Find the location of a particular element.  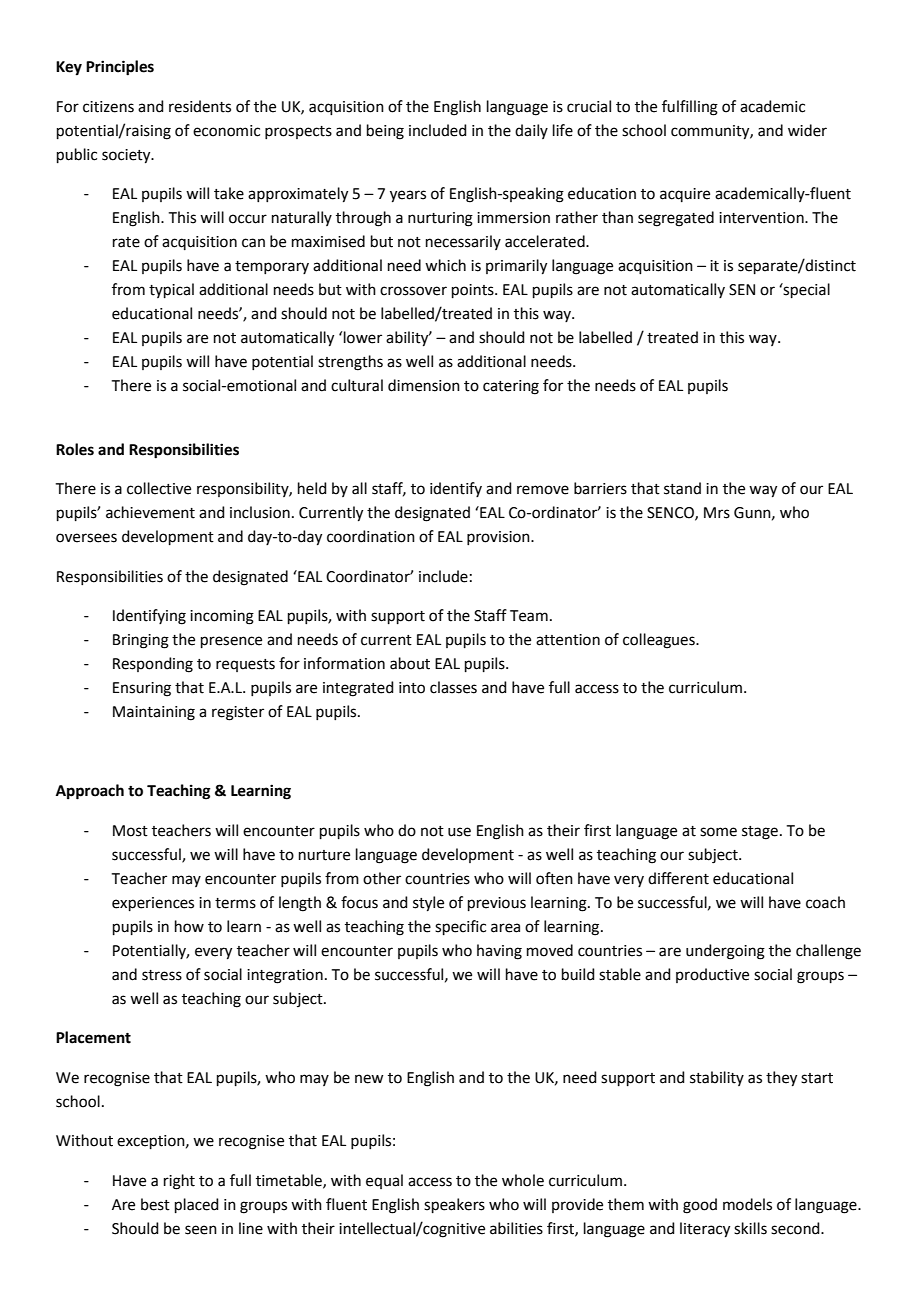

about is located at coordinates (410, 663).
